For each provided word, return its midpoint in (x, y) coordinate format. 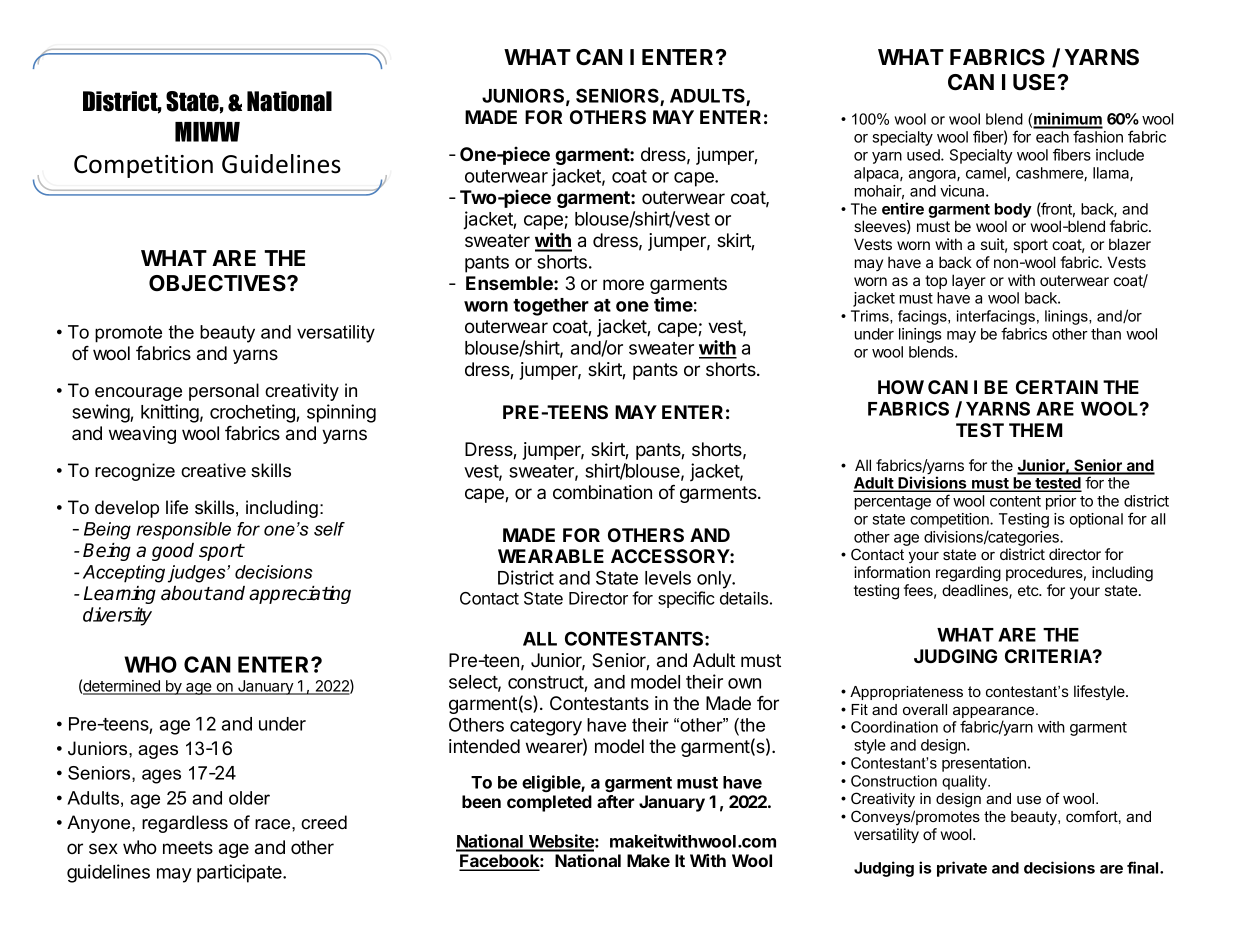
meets (188, 847)
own (744, 683)
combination (602, 492)
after (615, 801)
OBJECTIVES (218, 283)
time (673, 304)
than (1106, 334)
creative (213, 470)
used (924, 155)
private (962, 869)
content (1015, 501)
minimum (1068, 120)
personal (224, 392)
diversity (117, 616)
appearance (995, 713)
